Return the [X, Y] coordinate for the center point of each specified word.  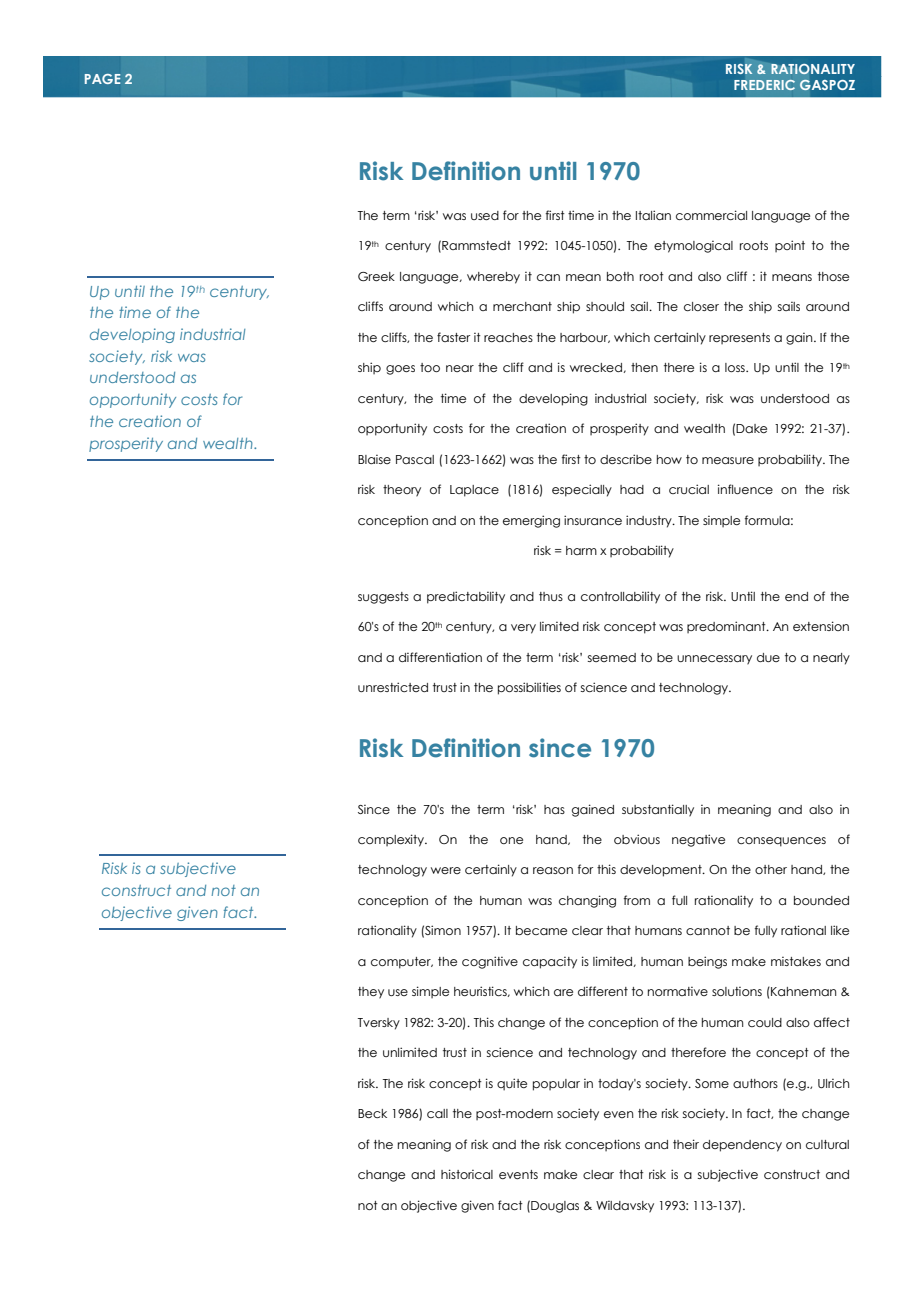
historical [467, 1174]
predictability [466, 597]
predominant [727, 627]
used [485, 215]
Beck [372, 1113]
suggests [383, 598]
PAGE [103, 79]
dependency [742, 1146]
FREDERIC [764, 85]
